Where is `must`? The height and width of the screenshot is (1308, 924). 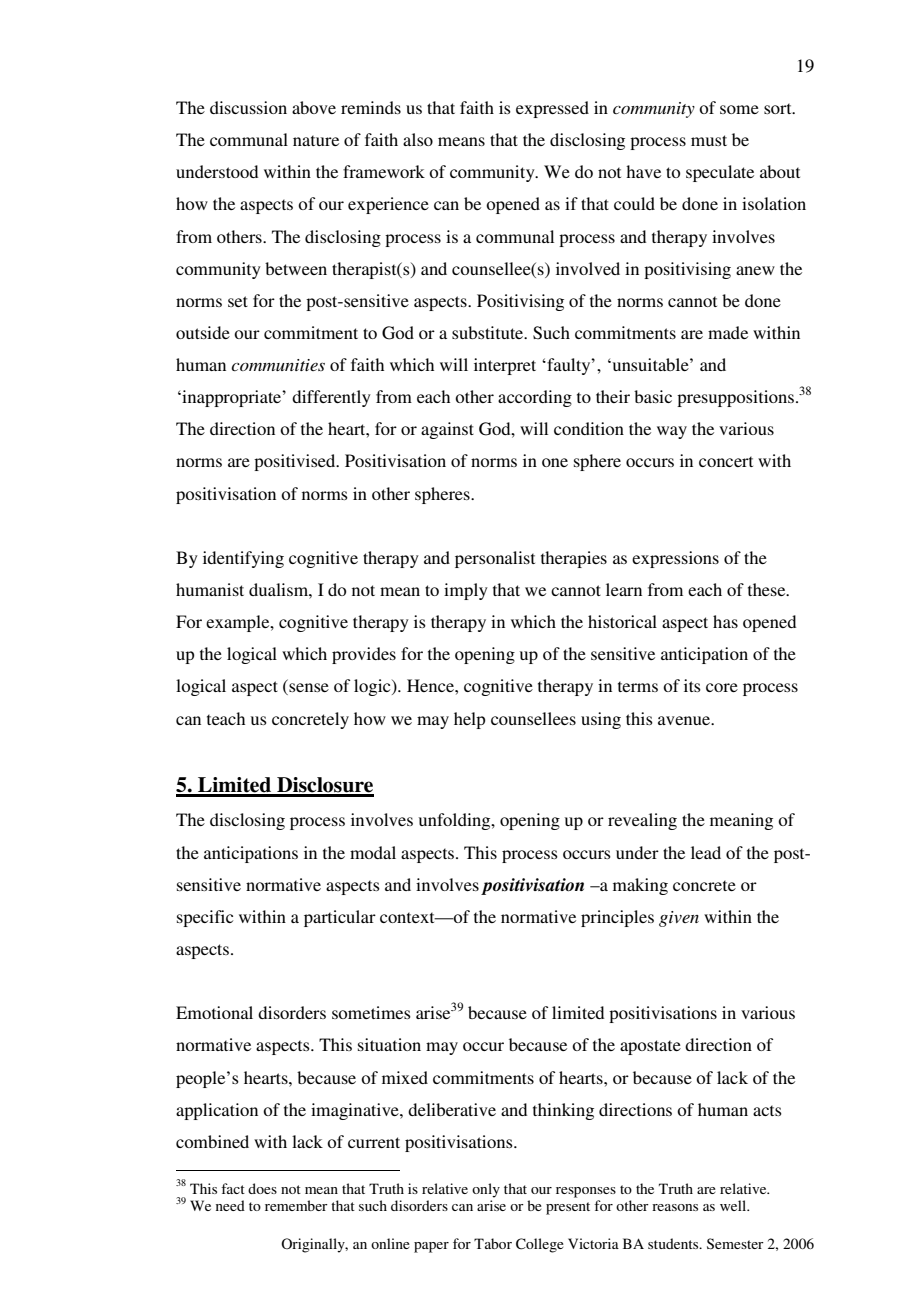
must is located at coordinates (709, 140).
